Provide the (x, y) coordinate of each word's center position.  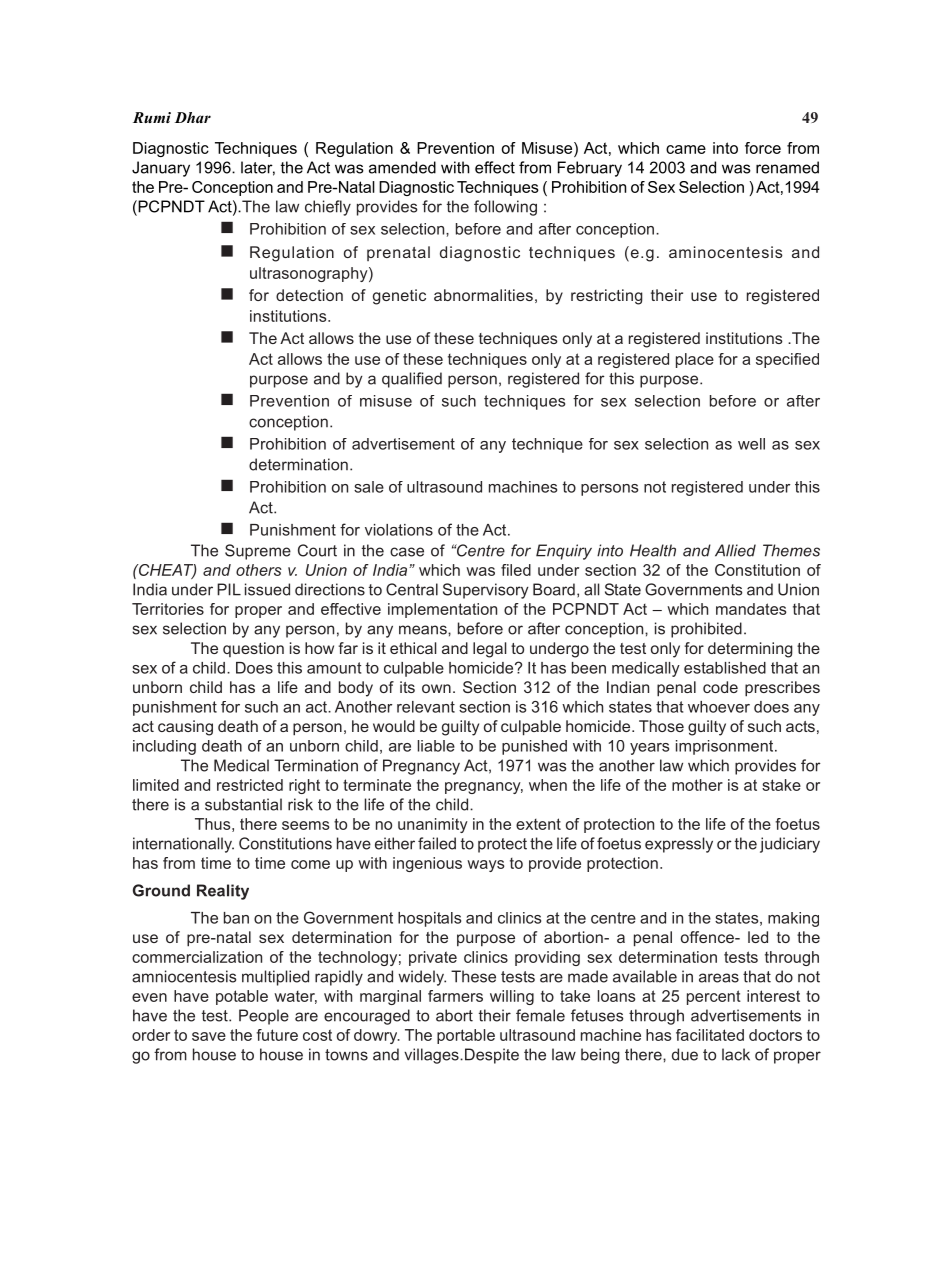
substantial (243, 804)
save (209, 1036)
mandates (751, 609)
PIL (229, 589)
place (695, 360)
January (161, 169)
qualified (412, 380)
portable (466, 1036)
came (686, 149)
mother (697, 785)
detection (309, 295)
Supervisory (486, 591)
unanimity (433, 825)
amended (402, 167)
